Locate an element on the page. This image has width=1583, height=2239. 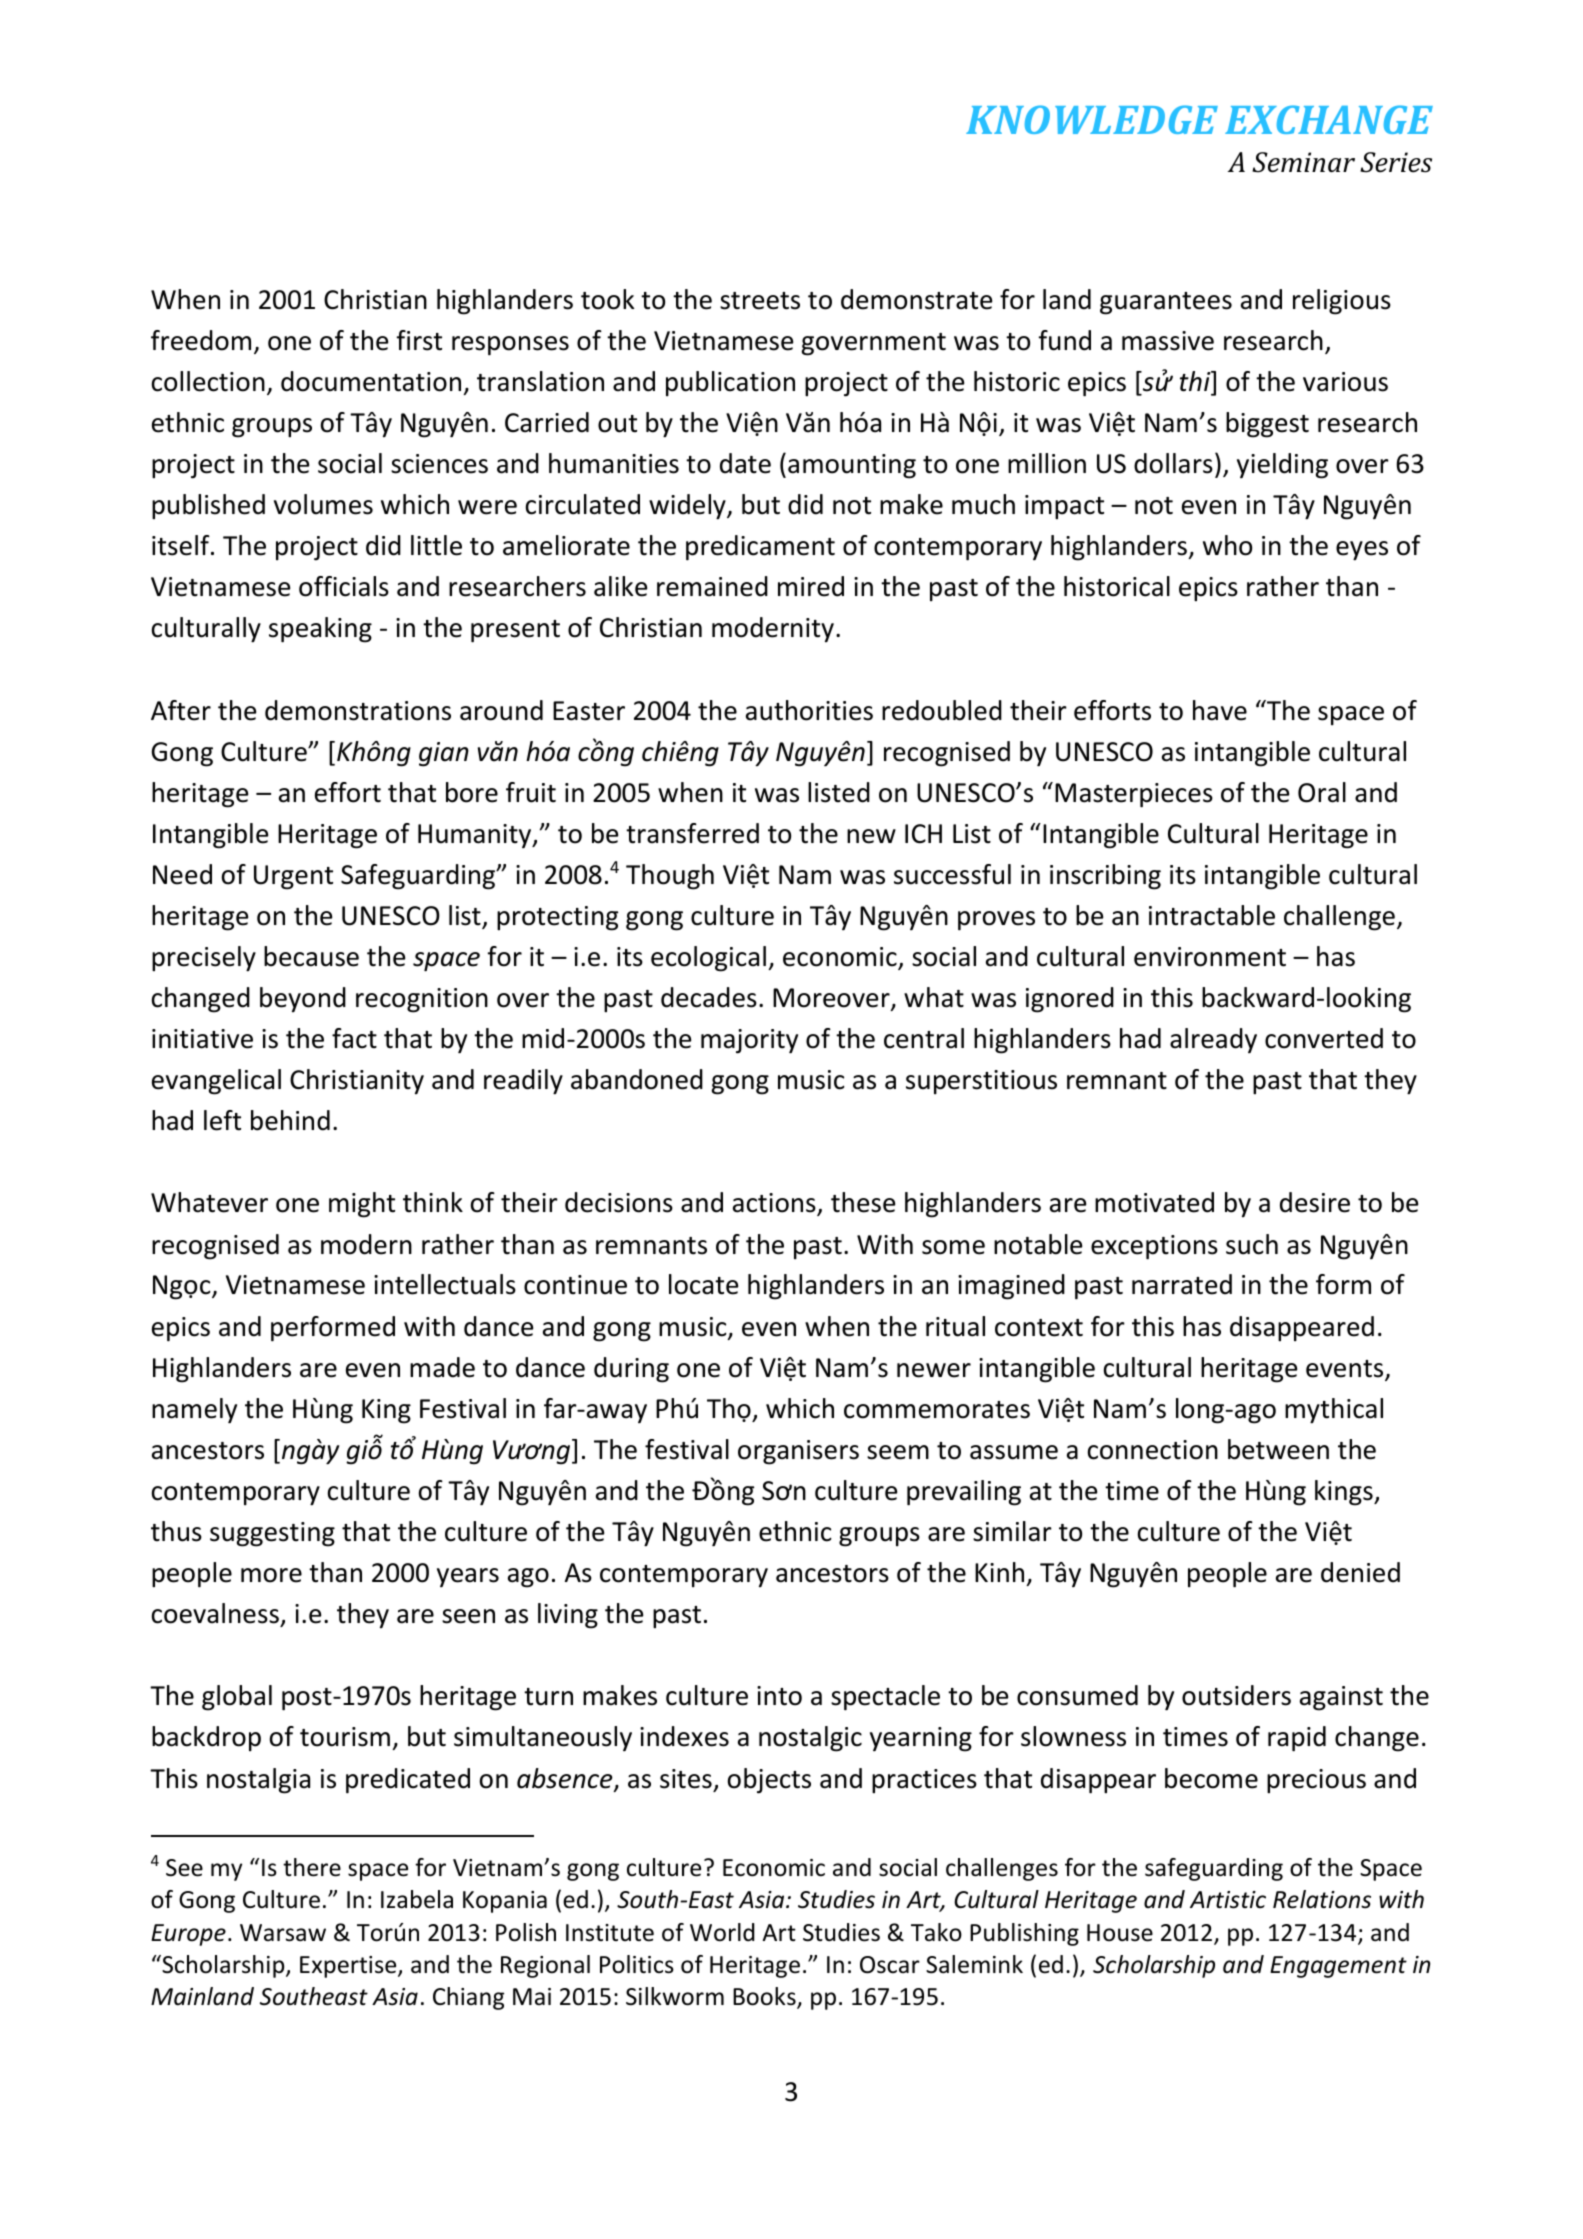
who is located at coordinates (1227, 545).
